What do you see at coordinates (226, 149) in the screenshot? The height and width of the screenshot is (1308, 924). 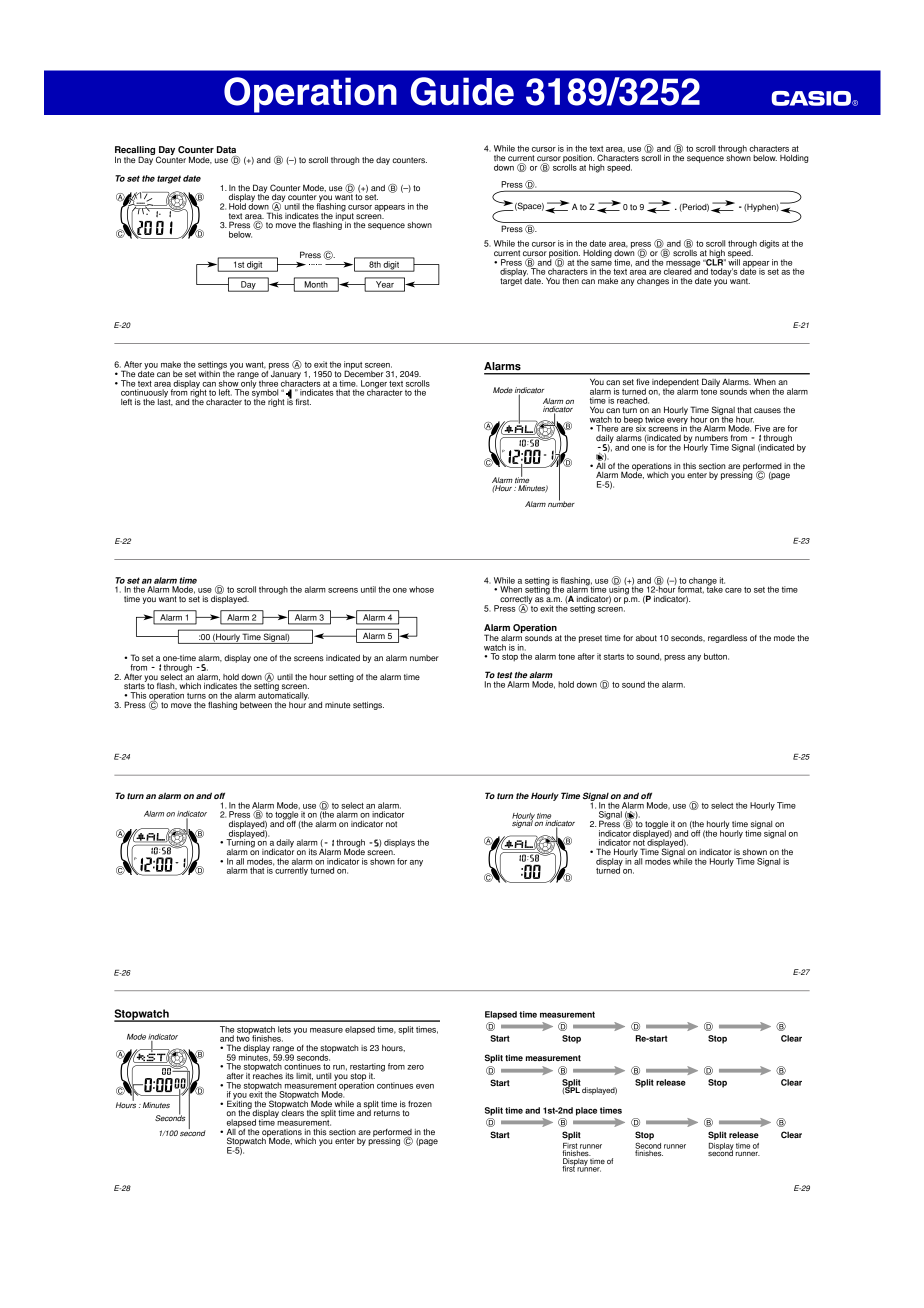 I see `Data` at bounding box center [226, 149].
